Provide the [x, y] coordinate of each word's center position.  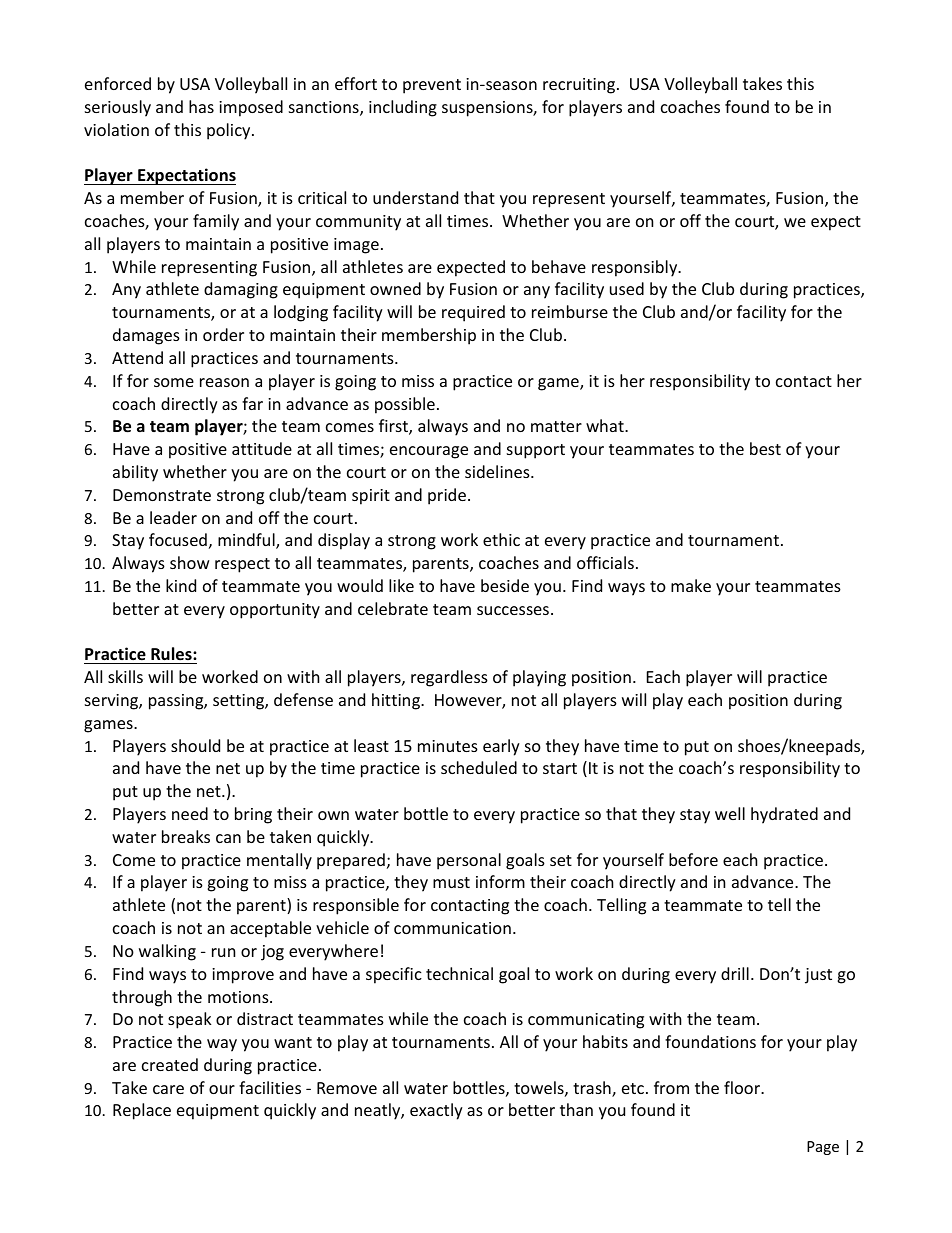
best [765, 448]
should [195, 745]
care [168, 1089]
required [473, 313]
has [201, 106]
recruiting [580, 86]
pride [447, 496]
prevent [432, 86]
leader [173, 517]
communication [452, 928]
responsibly [636, 268]
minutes [448, 746]
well [730, 813]
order [223, 334]
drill [735, 973]
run [223, 952]
